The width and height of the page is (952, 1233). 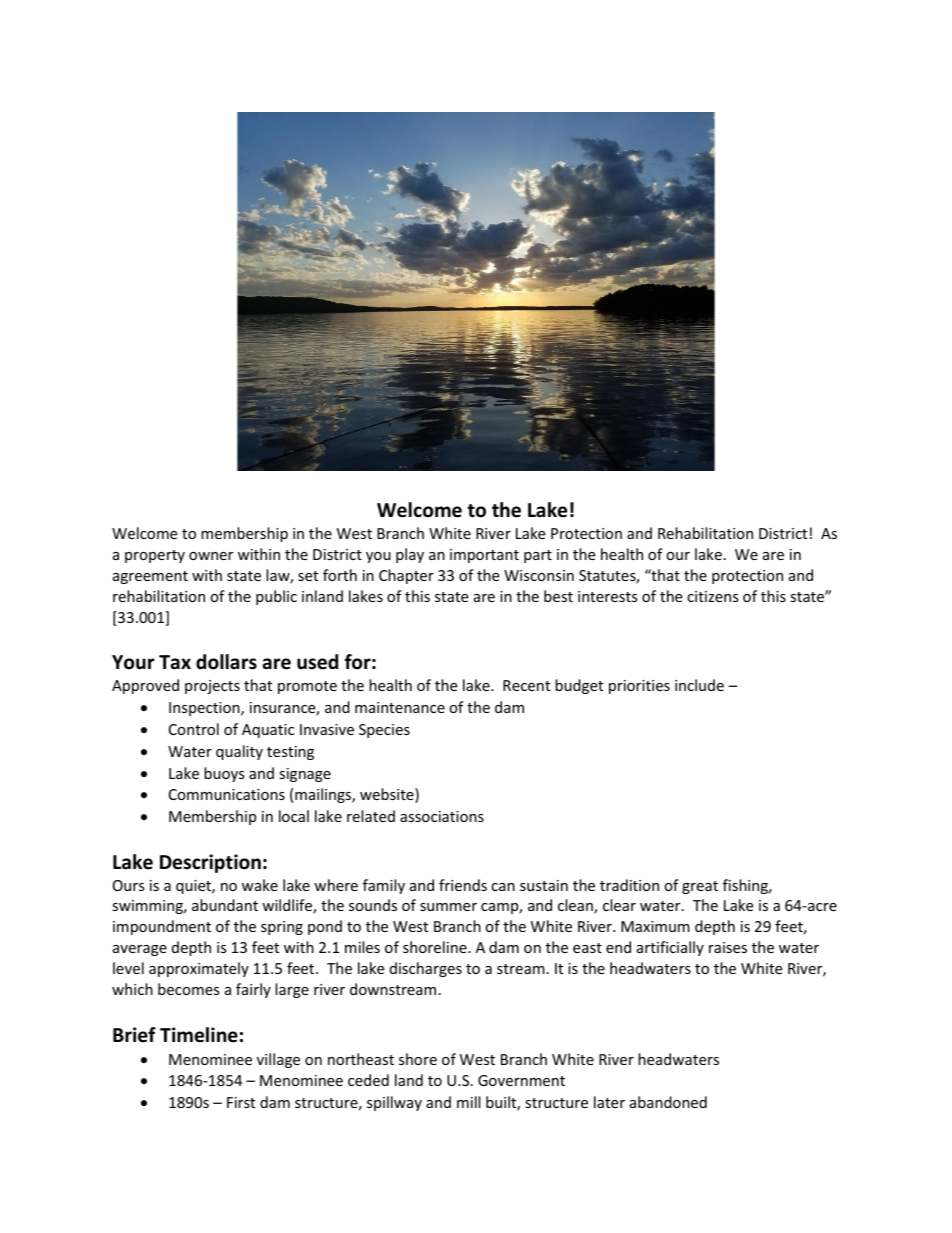 I want to click on First, so click(x=241, y=1102).
